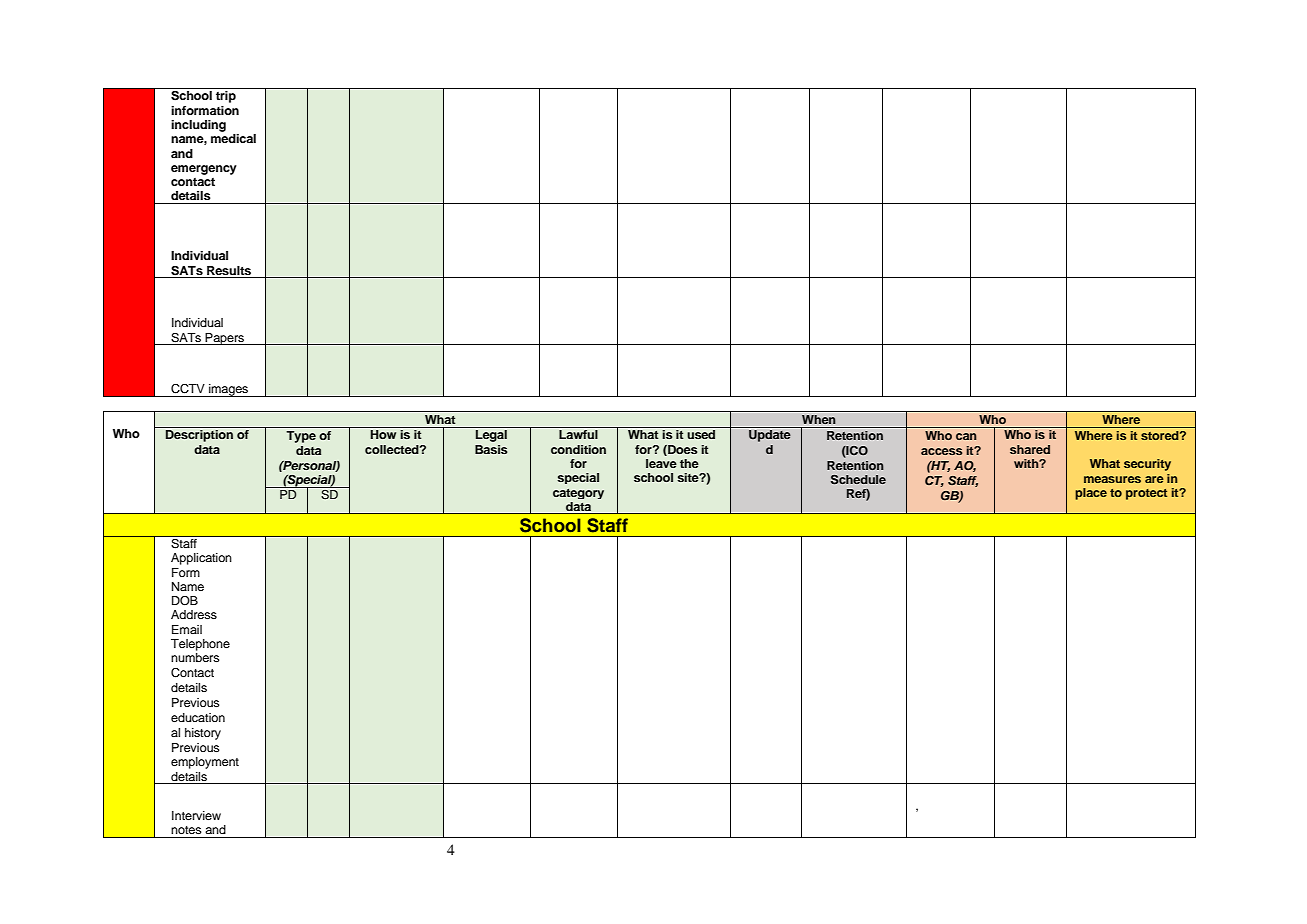  Describe the element at coordinates (941, 451) in the screenshot. I see `access` at that location.
